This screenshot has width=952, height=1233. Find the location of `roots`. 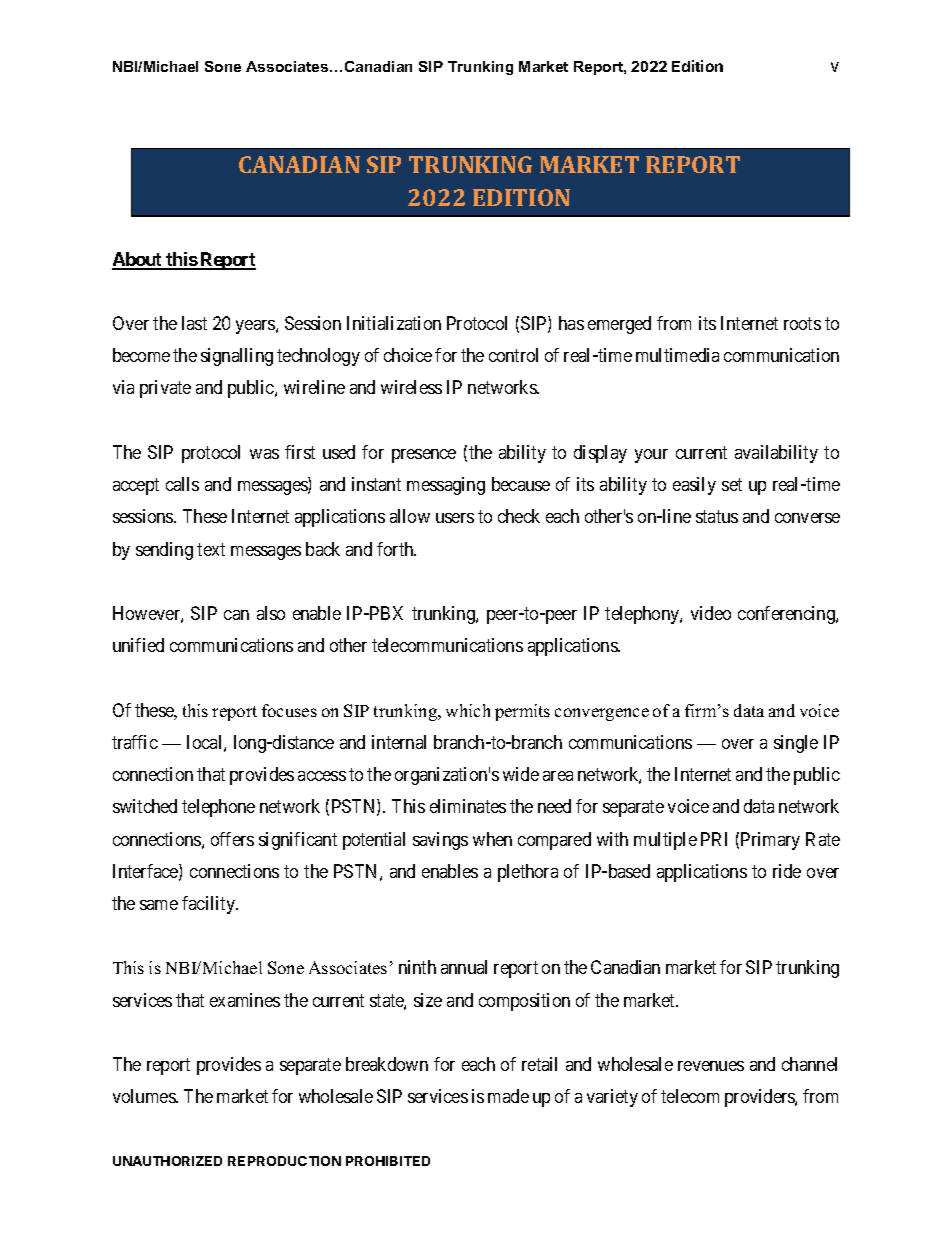

roots is located at coordinates (802, 323).
